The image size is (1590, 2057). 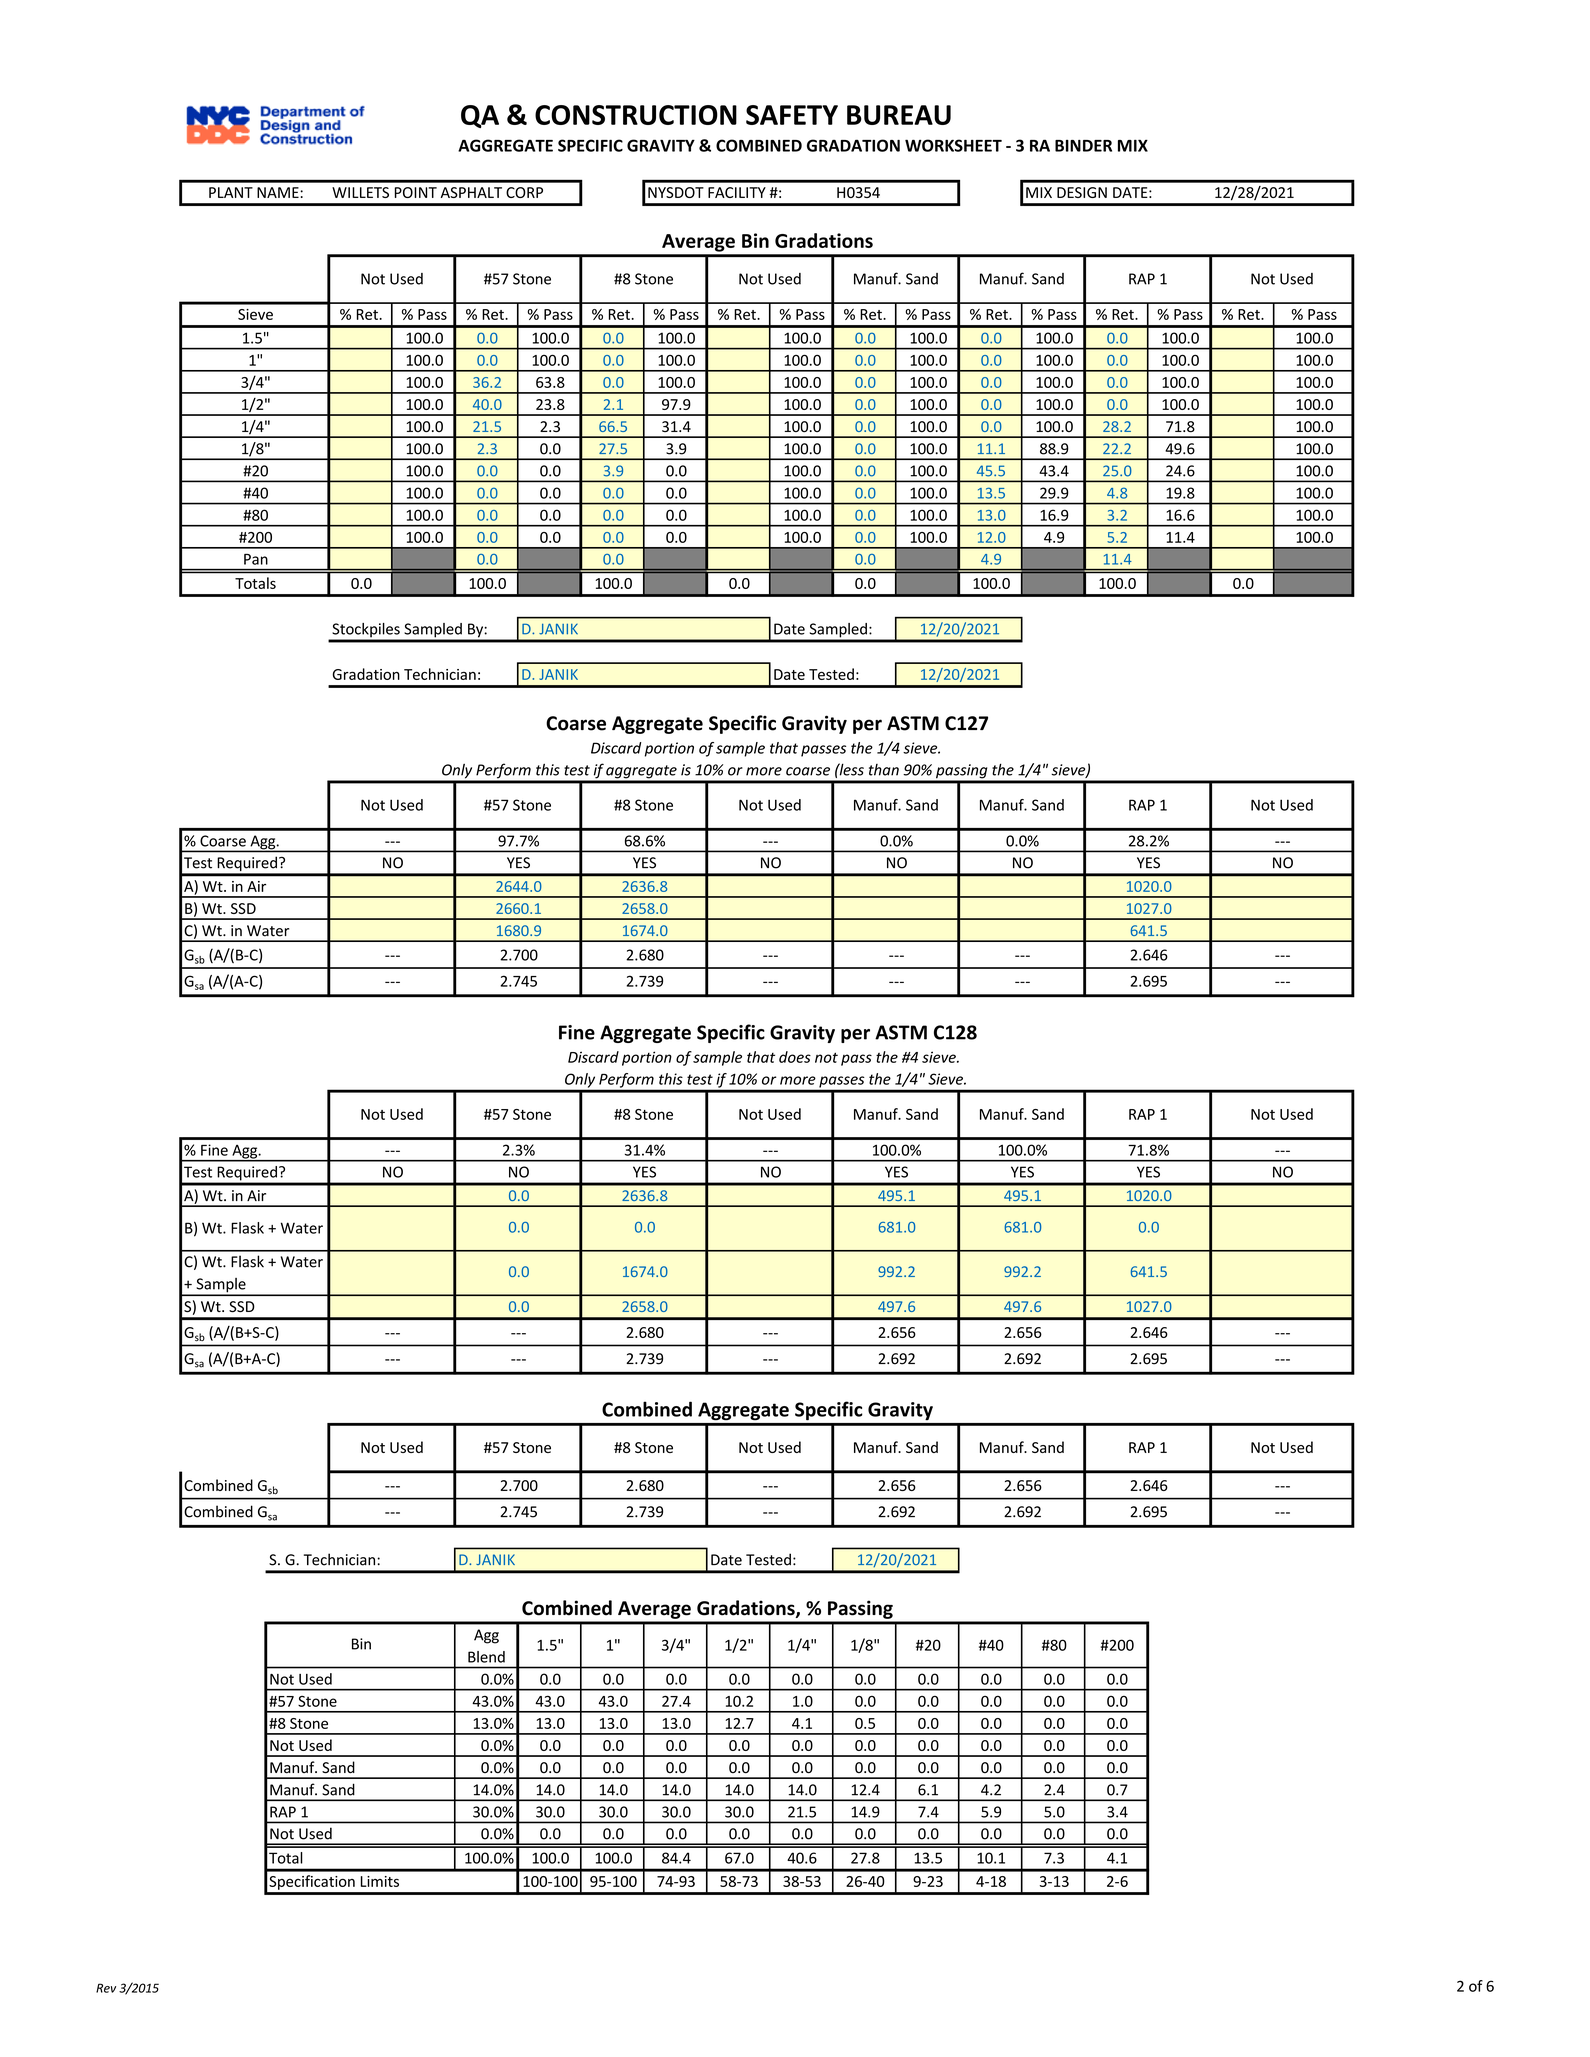 What do you see at coordinates (795, 1057) in the image?
I see `does` at bounding box center [795, 1057].
